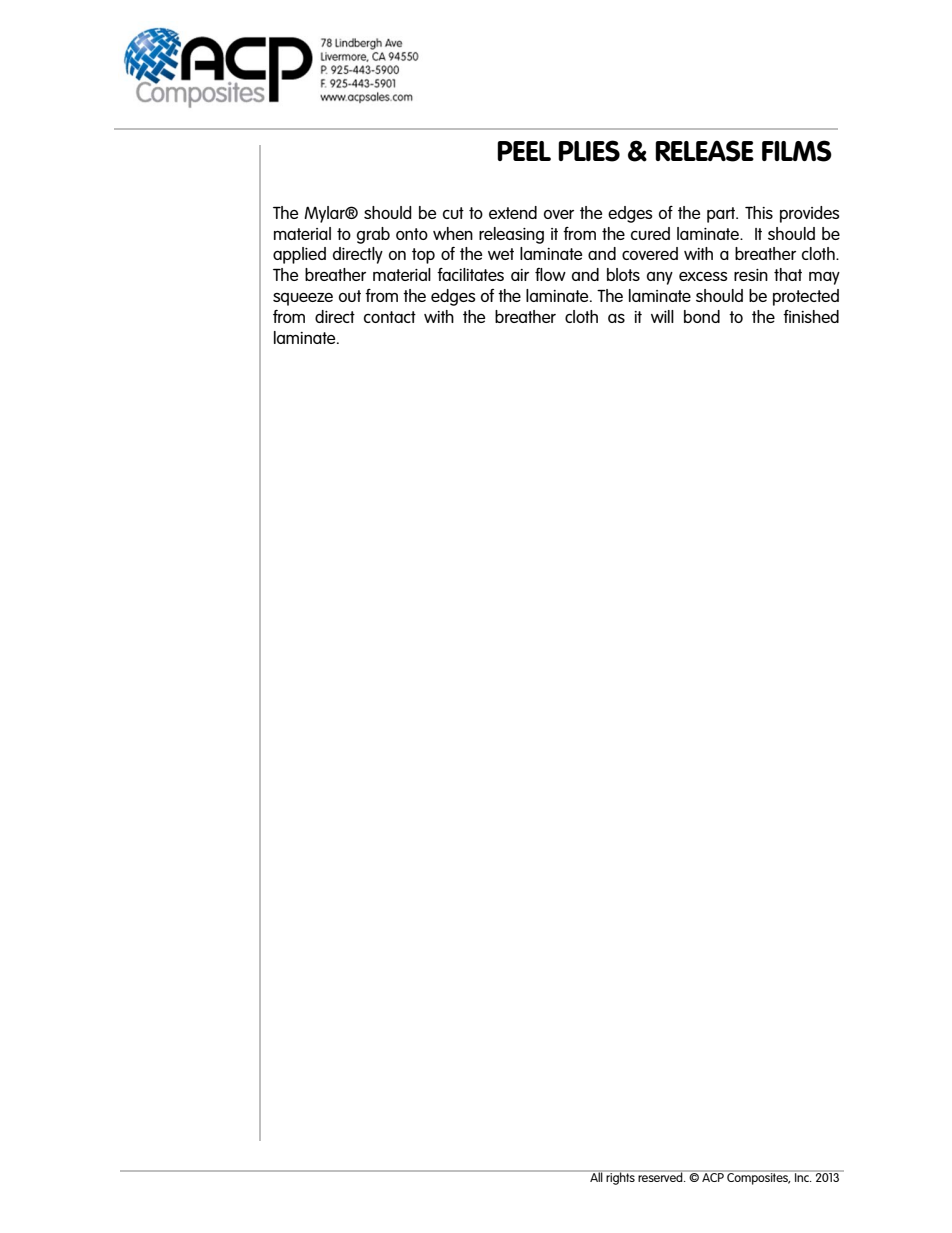 This page has height=1233, width=952. What do you see at coordinates (596, 1176) in the page?
I see `All` at bounding box center [596, 1176].
